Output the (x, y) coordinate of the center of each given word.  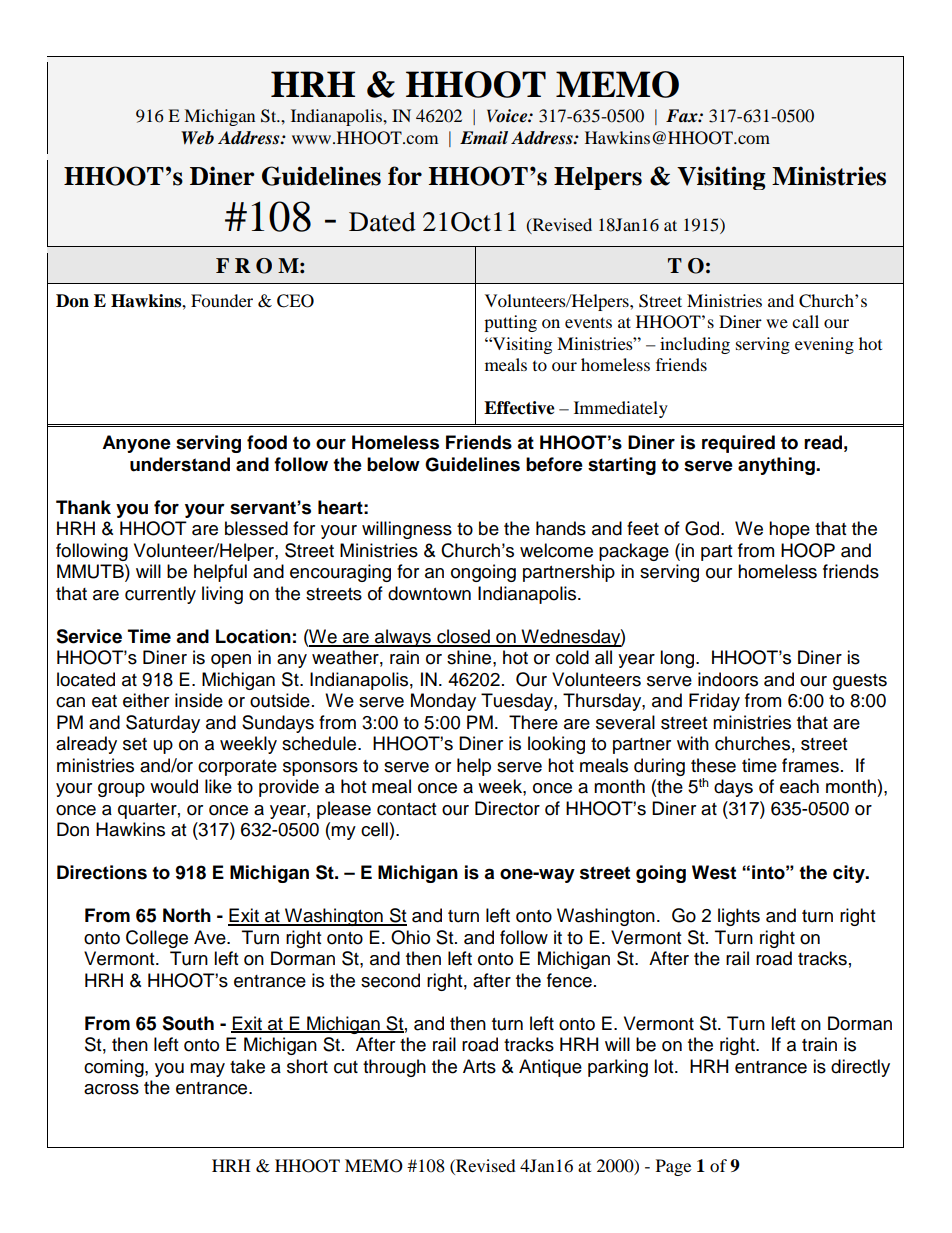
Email (484, 138)
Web (197, 138)
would (174, 786)
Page (673, 1167)
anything (777, 466)
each (799, 786)
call (805, 321)
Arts (479, 1066)
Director (507, 808)
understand (180, 464)
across (111, 1089)
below (393, 464)
